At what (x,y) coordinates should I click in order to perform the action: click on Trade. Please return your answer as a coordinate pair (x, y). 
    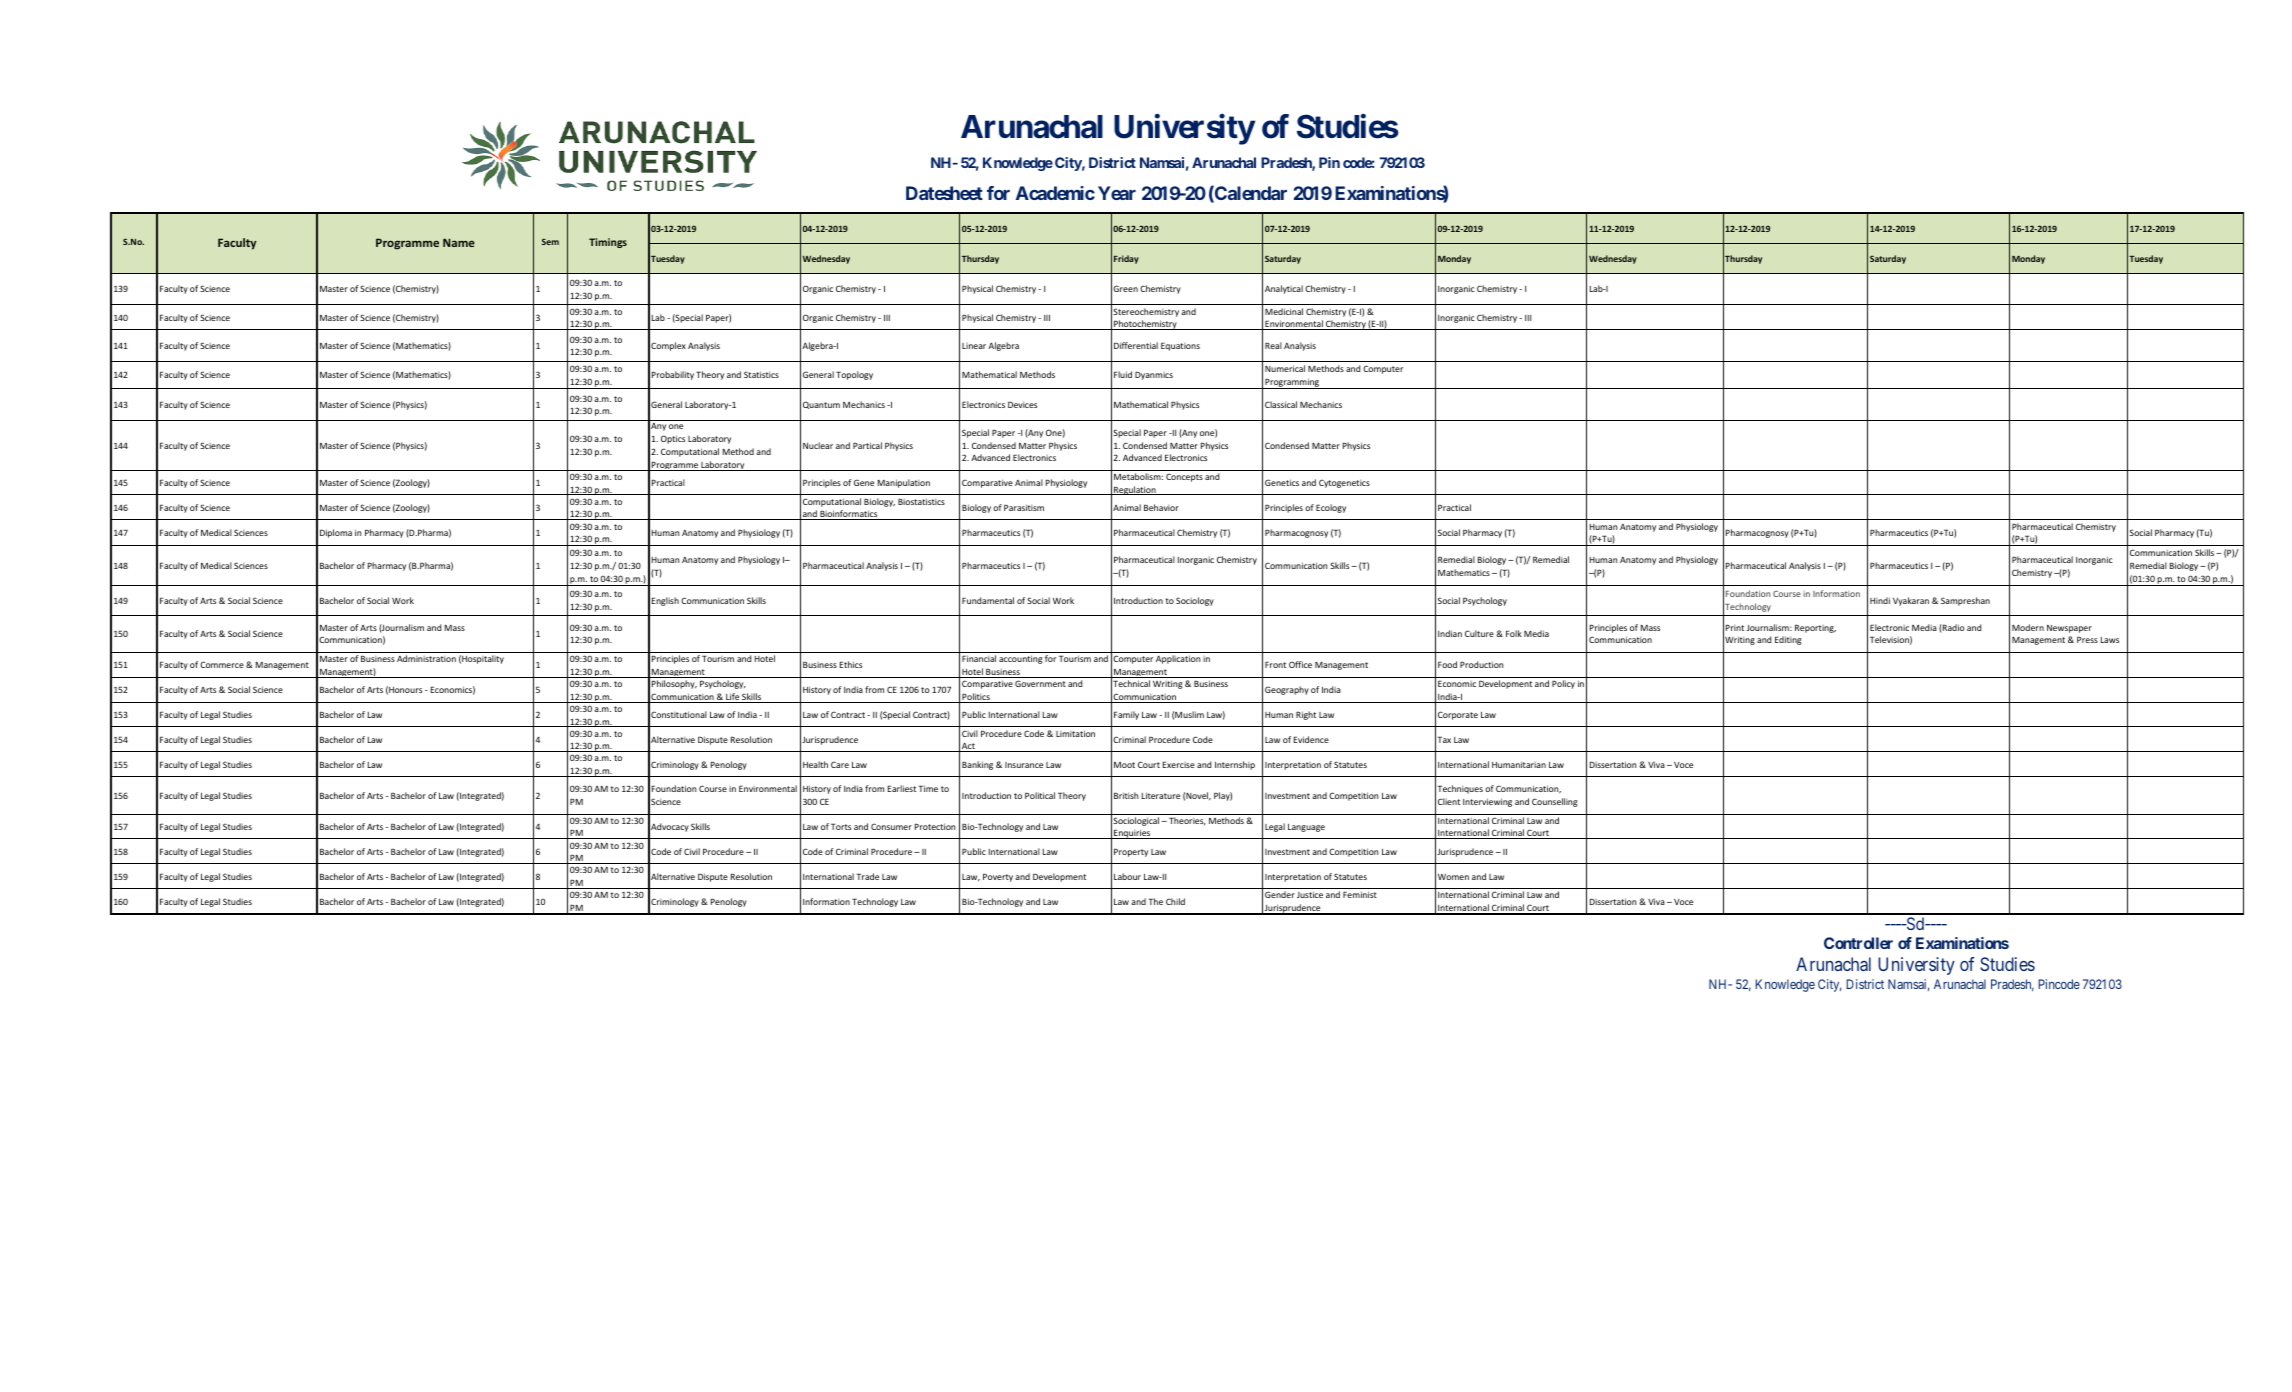
    Looking at the image, I should click on (867, 876).
